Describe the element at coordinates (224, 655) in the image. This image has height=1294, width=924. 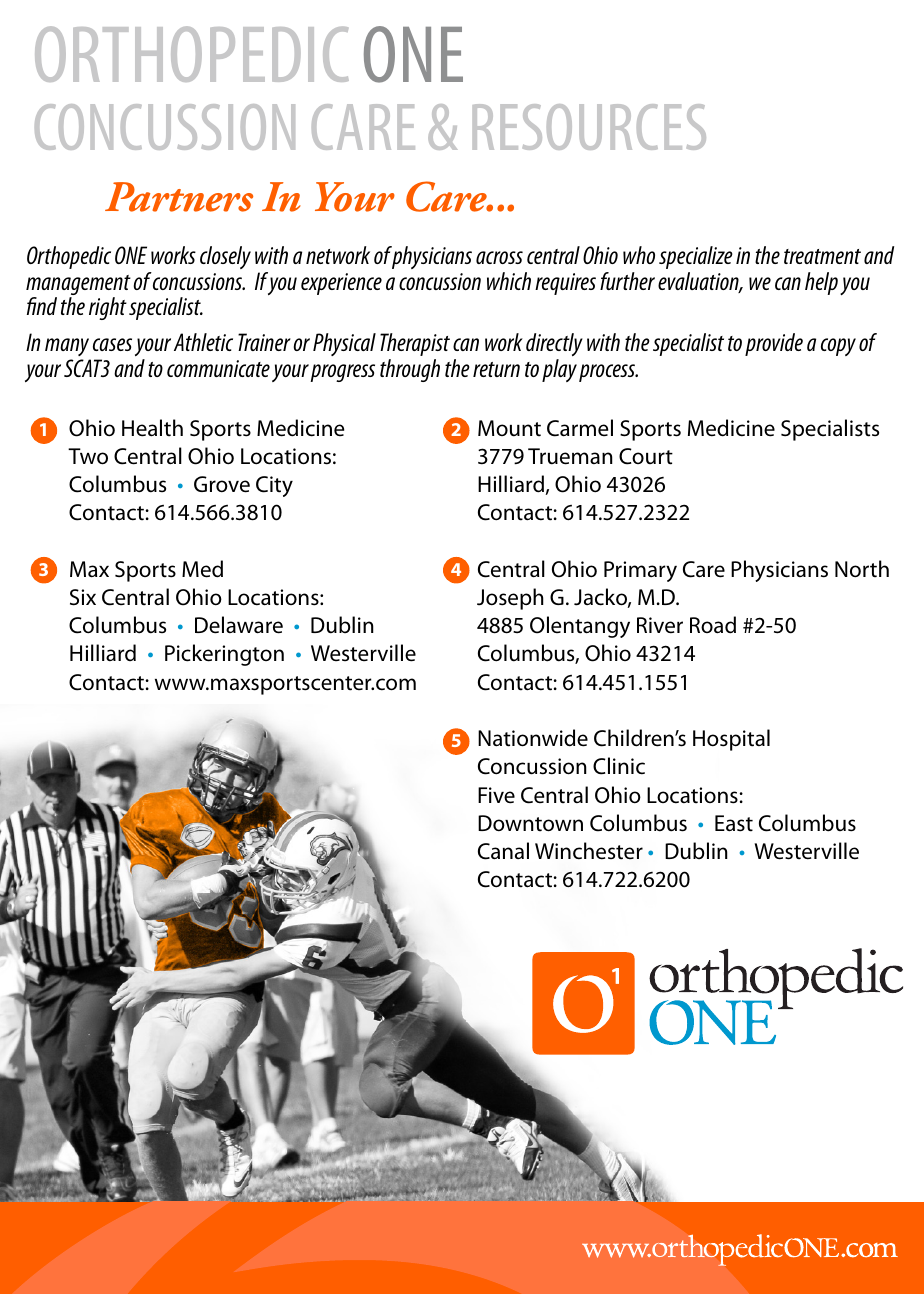
I see `Pickerington` at that location.
